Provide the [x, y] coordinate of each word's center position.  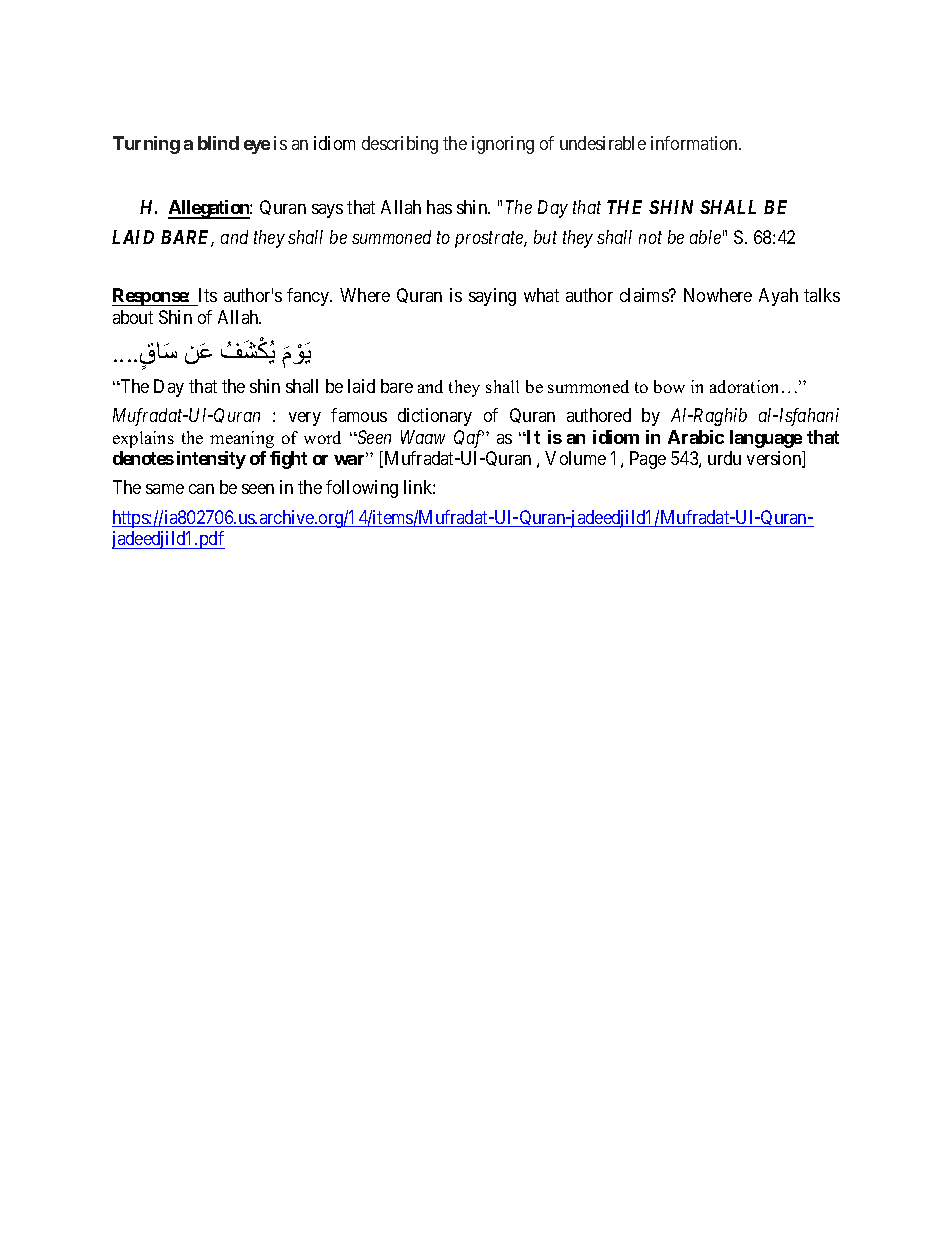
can [201, 489]
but [545, 237]
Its [208, 295]
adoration [744, 386]
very [305, 419]
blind [218, 143]
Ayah [778, 297]
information [695, 143]
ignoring [503, 145]
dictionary [435, 417]
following [362, 489]
